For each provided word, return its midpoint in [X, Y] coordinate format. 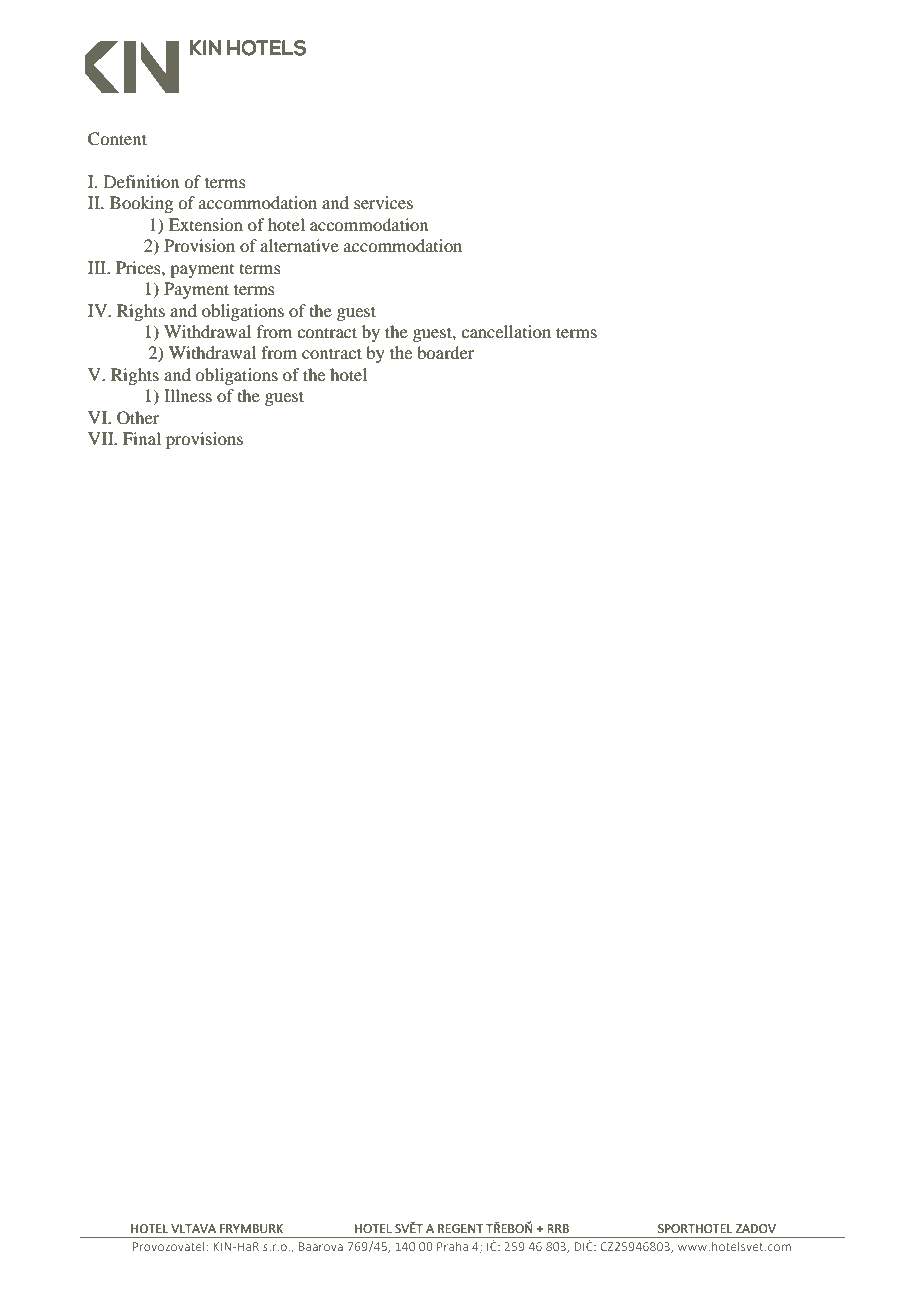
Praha [452, 1246]
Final [142, 438]
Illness [188, 395]
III [98, 267]
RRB [558, 1228]
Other [138, 418]
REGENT [460, 1229]
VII [102, 438]
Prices [139, 267]
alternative [299, 245]
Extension [206, 224]
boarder [445, 352]
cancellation [506, 331]
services [383, 202]
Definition [141, 181]
